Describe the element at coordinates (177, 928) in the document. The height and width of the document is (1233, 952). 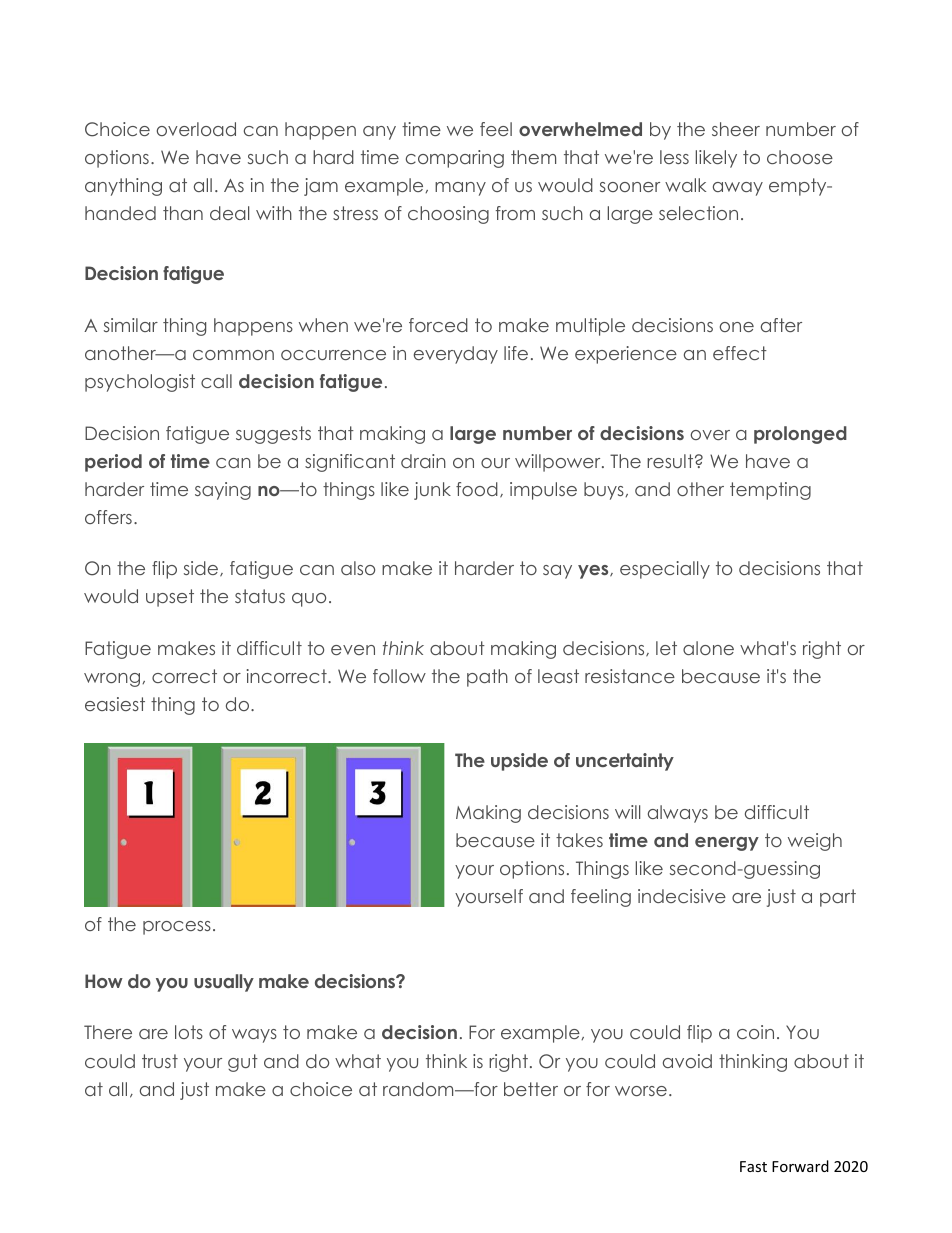
I see `process` at that location.
